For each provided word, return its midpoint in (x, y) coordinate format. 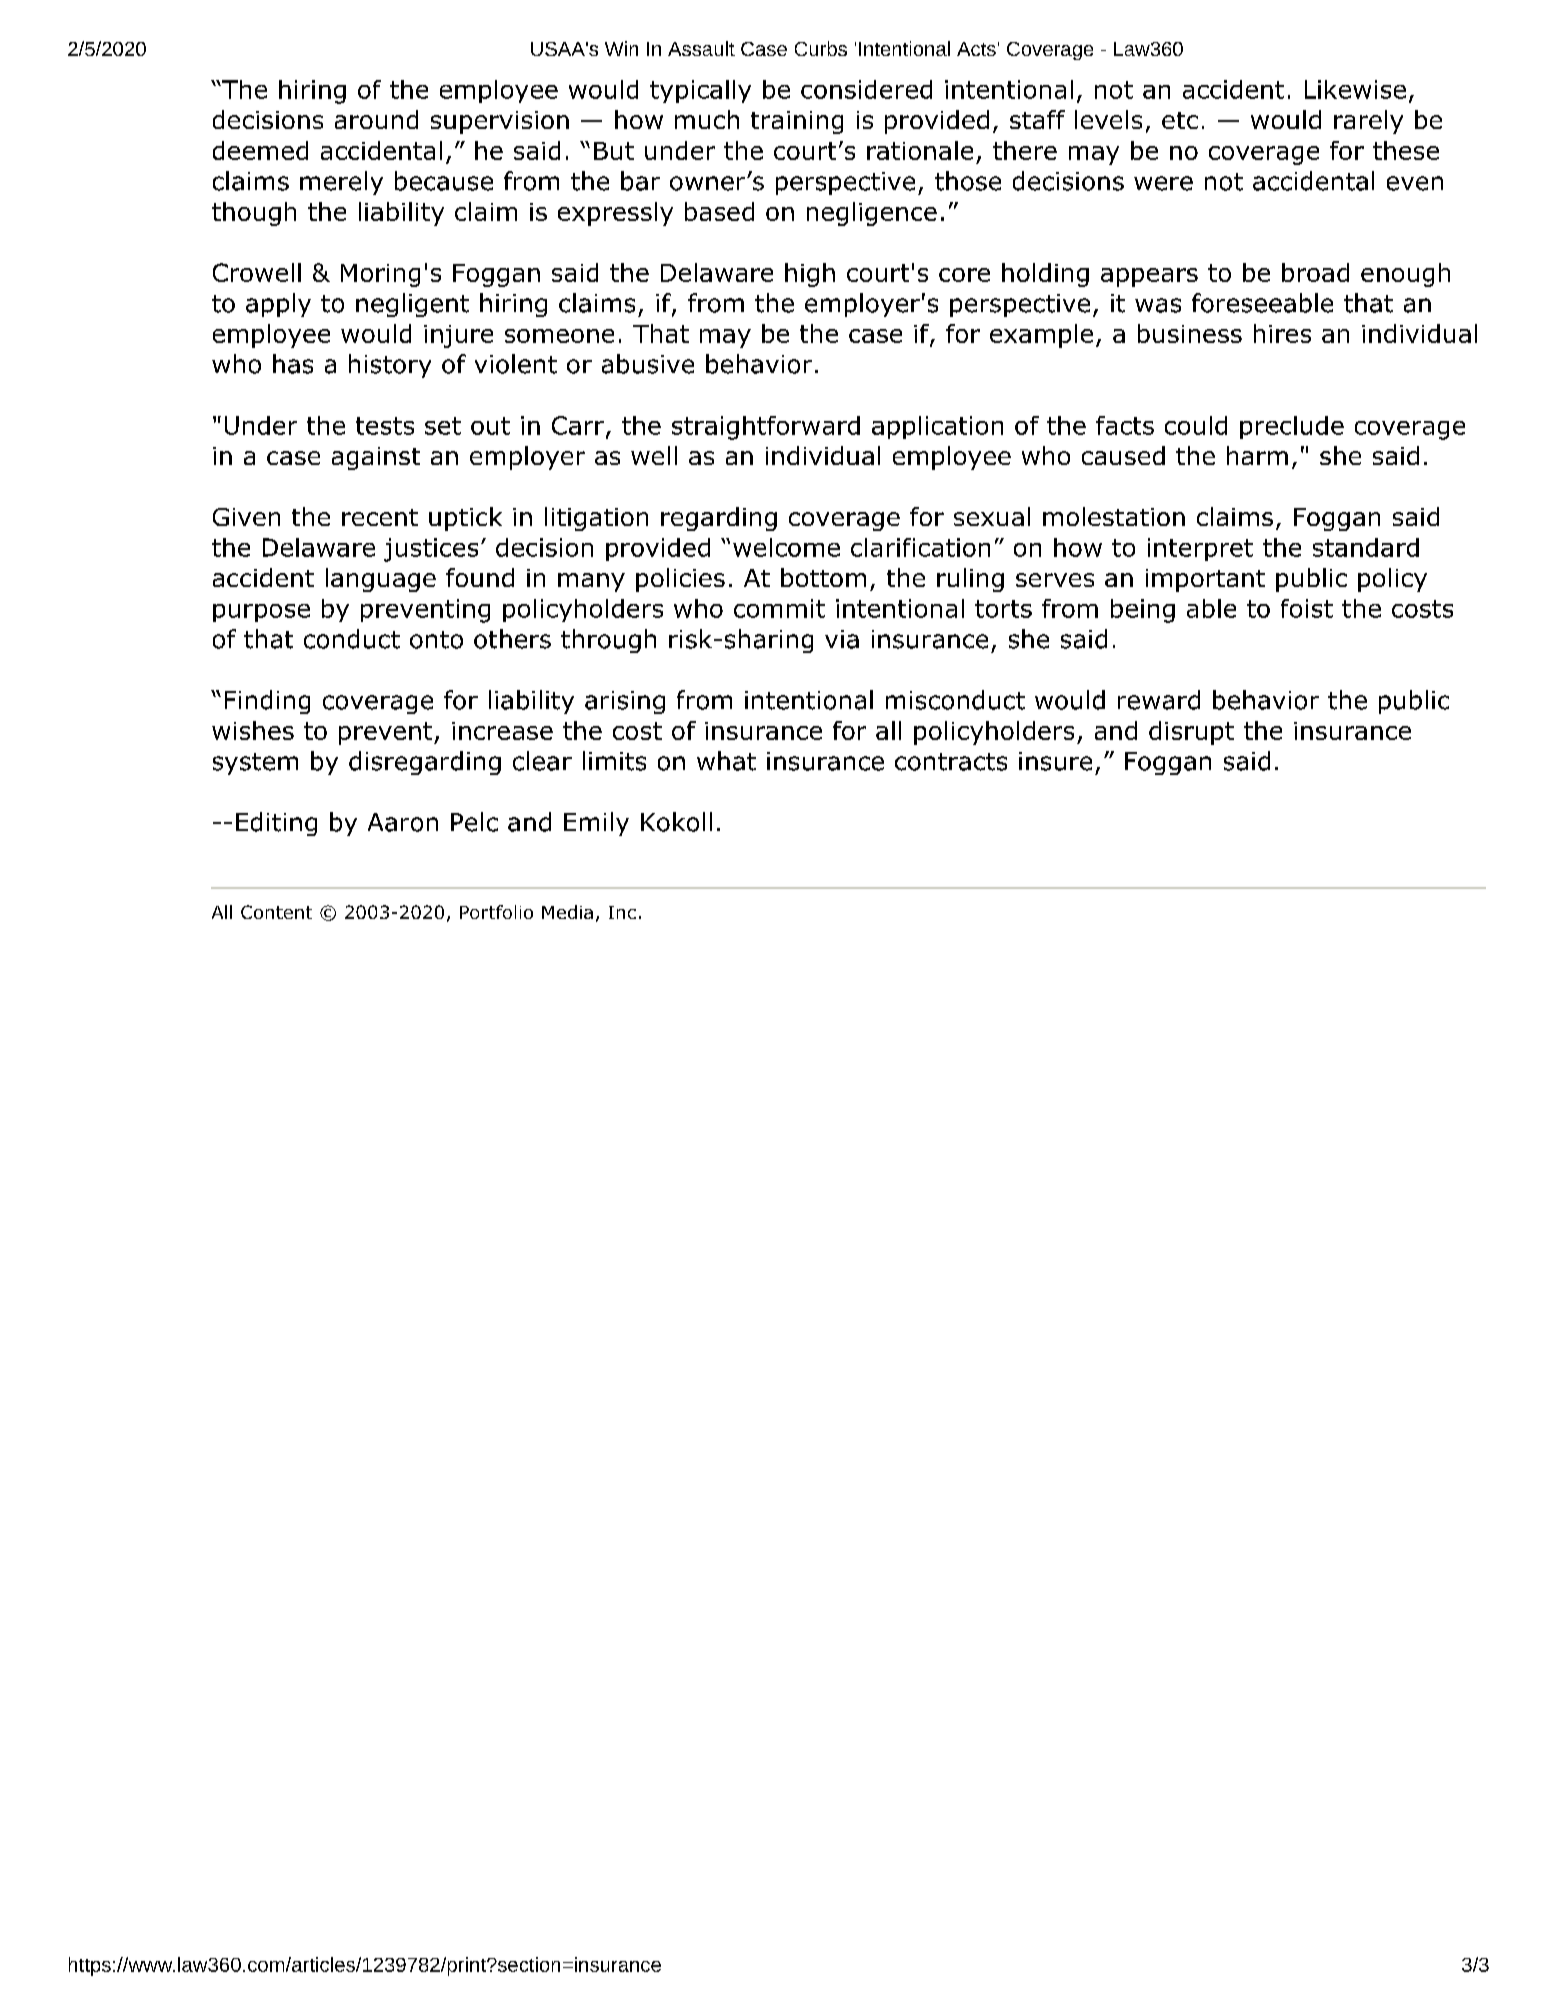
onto (436, 640)
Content (276, 912)
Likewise (1355, 89)
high (810, 275)
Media (567, 912)
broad (1315, 272)
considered (866, 89)
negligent (412, 305)
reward (1159, 700)
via (842, 639)
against (376, 458)
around (376, 119)
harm (1257, 455)
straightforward (766, 428)
